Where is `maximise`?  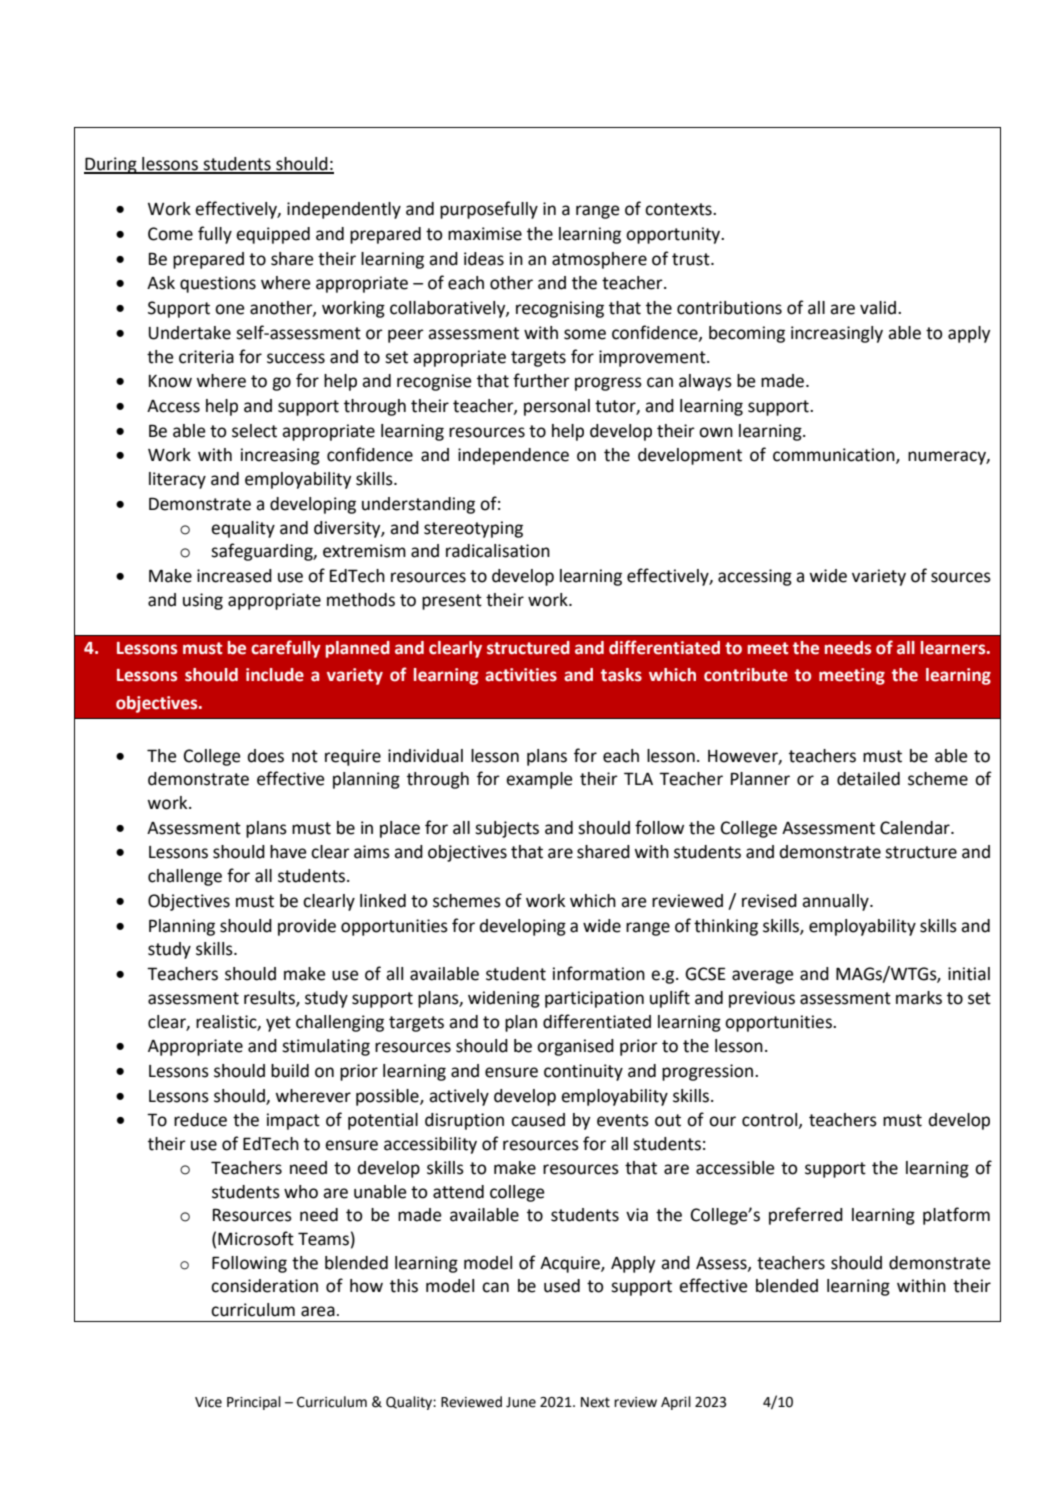 maximise is located at coordinates (485, 234).
